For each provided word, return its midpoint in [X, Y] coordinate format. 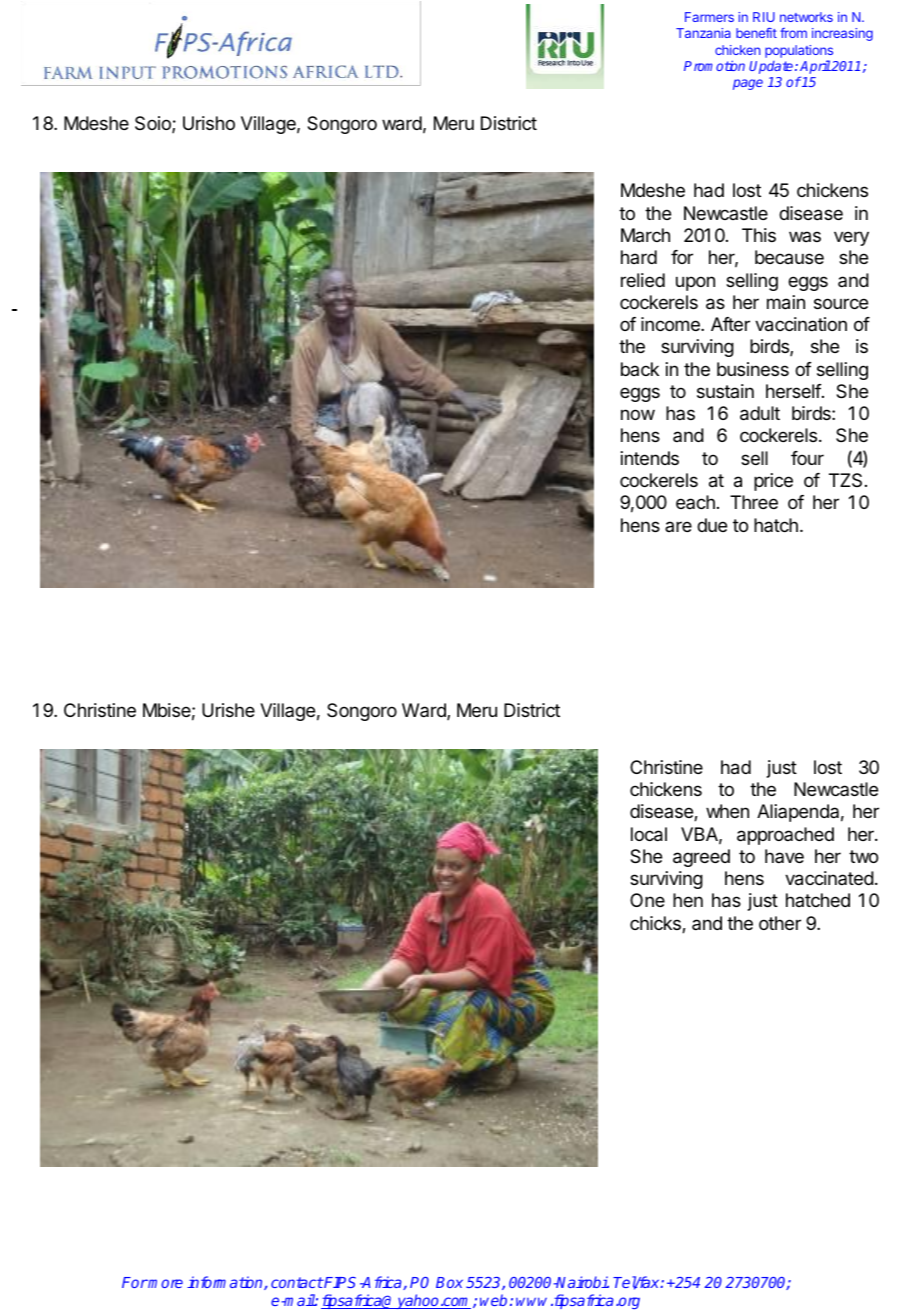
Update [772, 67]
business [753, 369]
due [712, 525]
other [780, 923]
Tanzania [703, 33]
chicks [656, 924]
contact [297, 1282]
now [638, 414]
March [645, 235]
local [649, 834]
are [678, 526]
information [226, 1283]
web [493, 1300]
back [640, 369]
